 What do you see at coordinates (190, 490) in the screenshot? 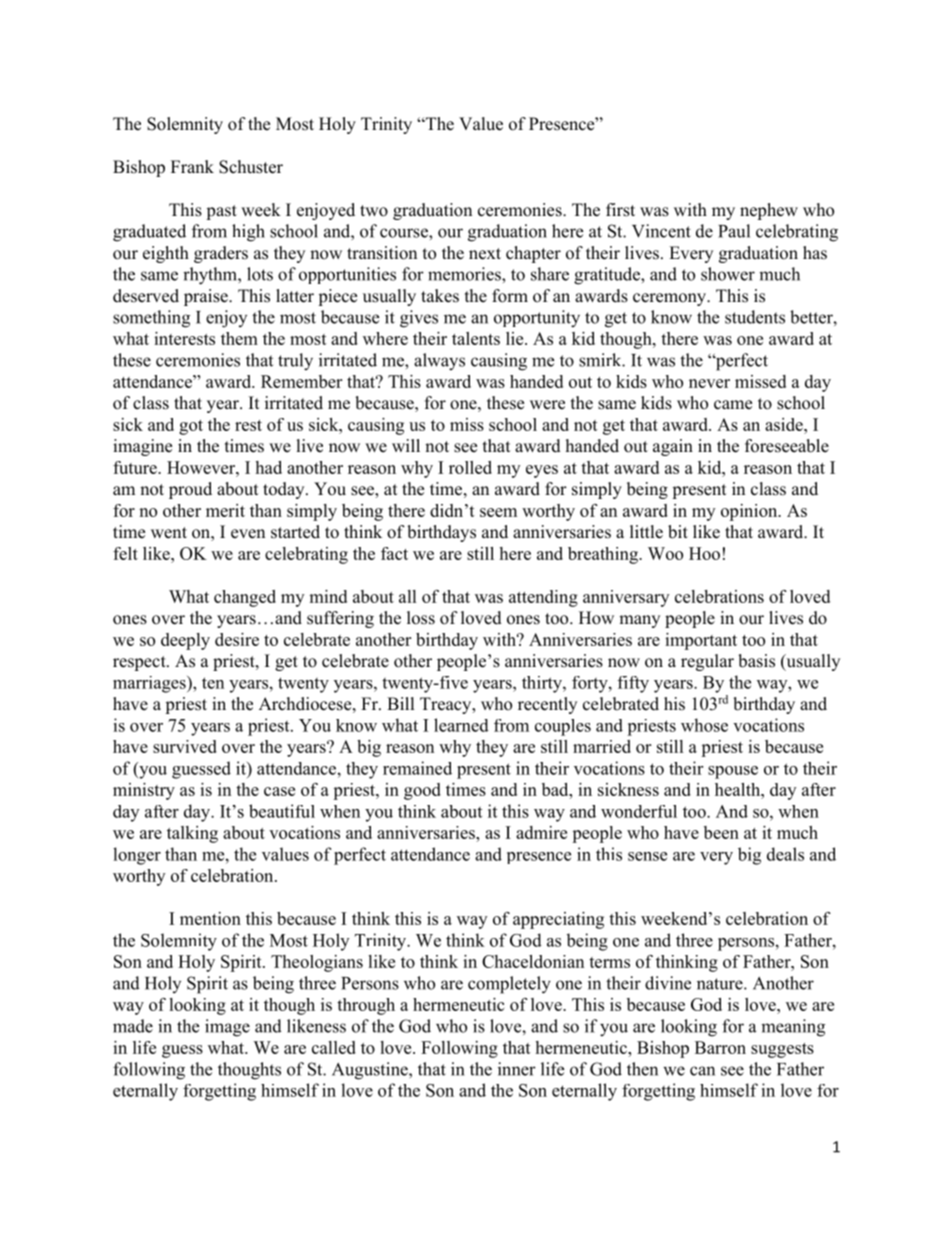
I see `proud` at bounding box center [190, 490].
